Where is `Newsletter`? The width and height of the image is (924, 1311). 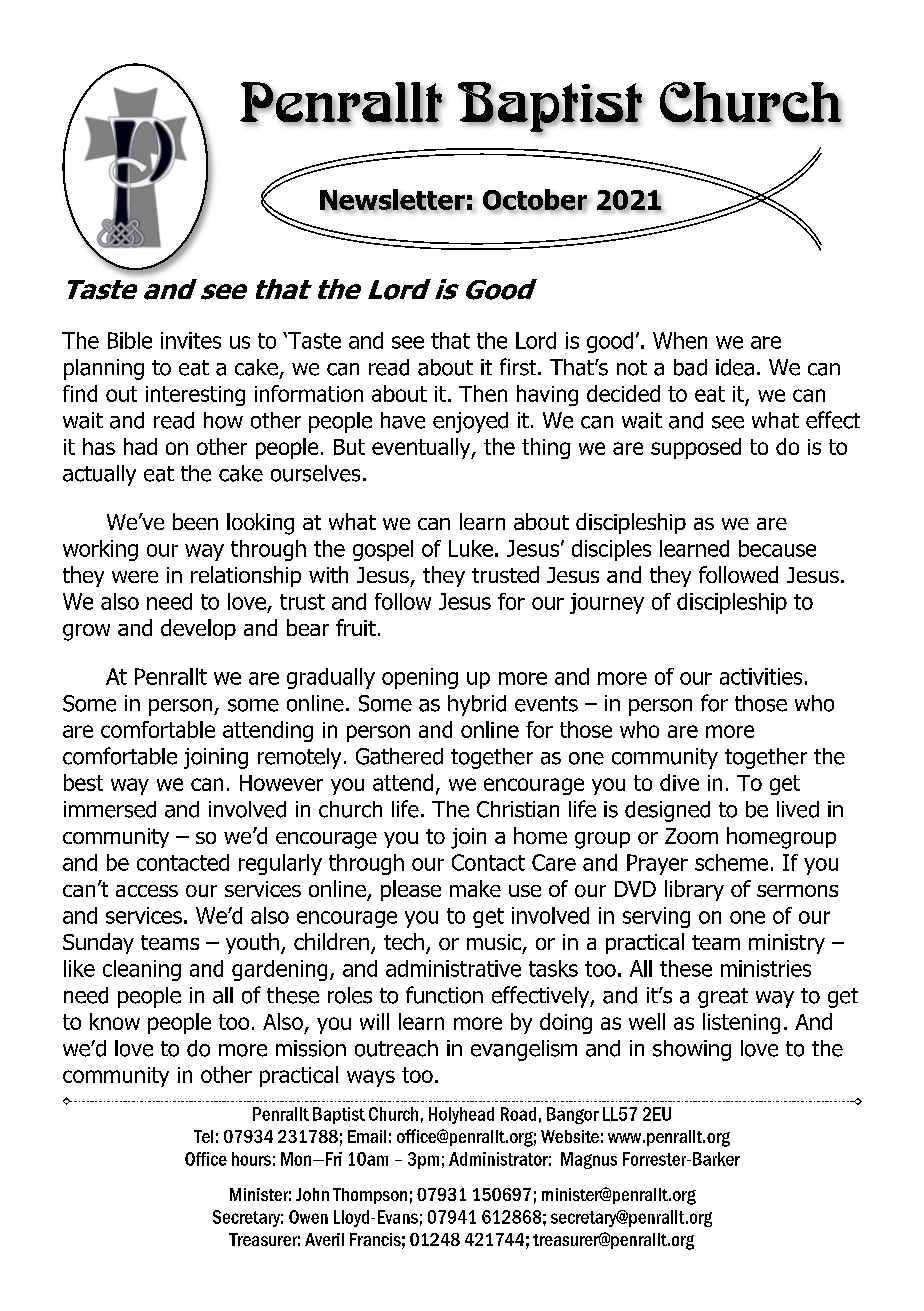 Newsletter is located at coordinates (393, 200).
